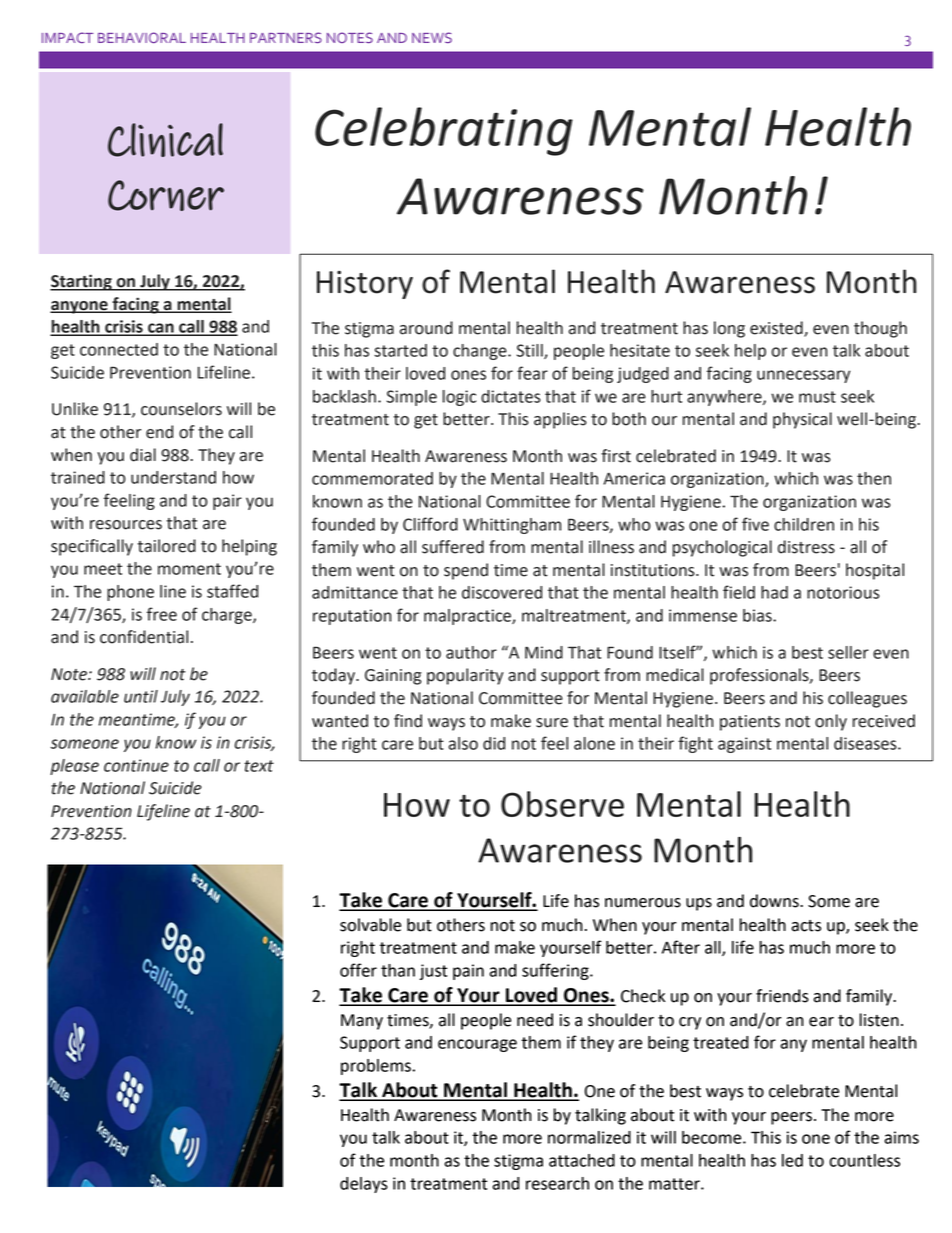  What do you see at coordinates (136, 765) in the screenshot?
I see `continue` at bounding box center [136, 765].
